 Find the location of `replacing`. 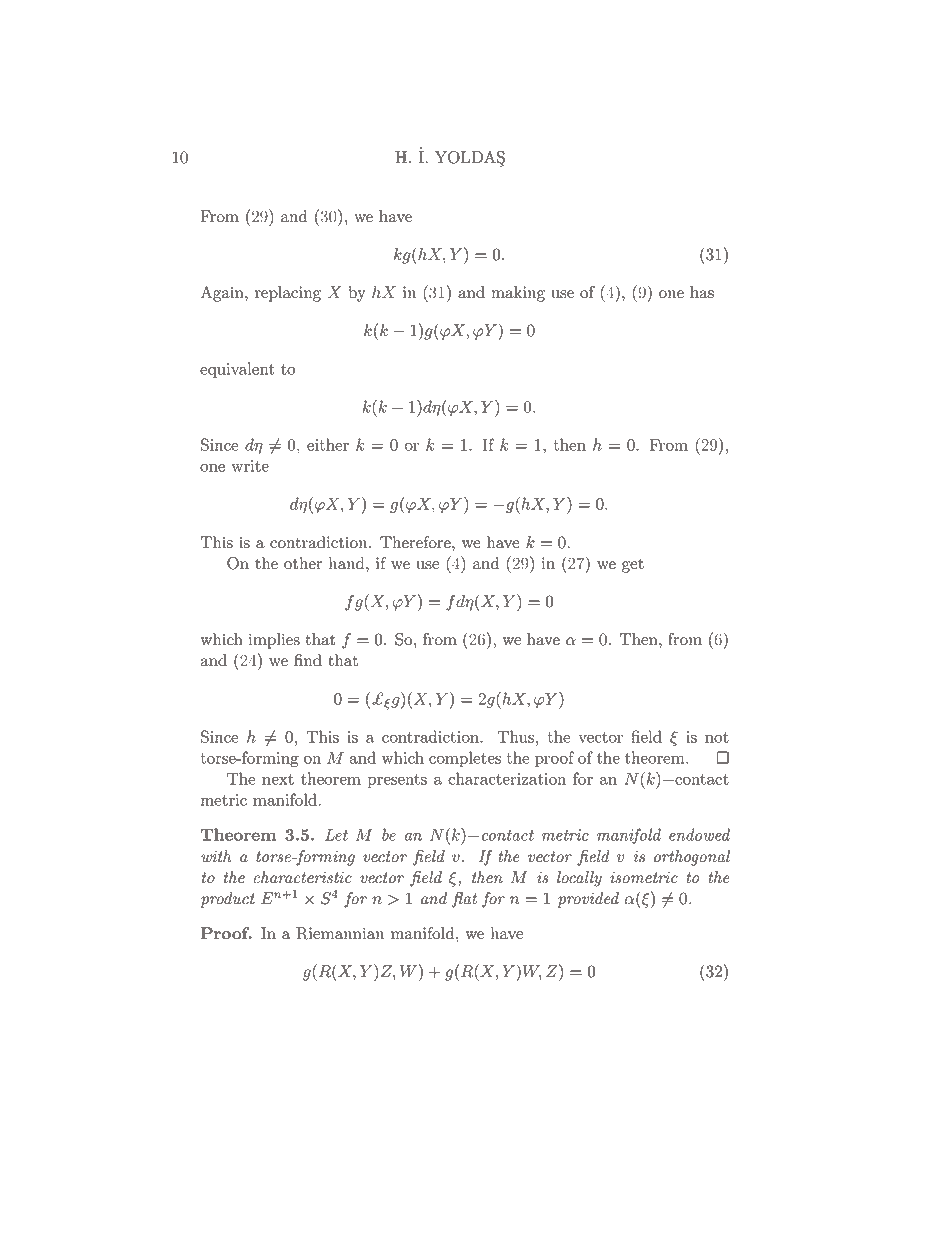

replacing is located at coordinates (288, 294).
